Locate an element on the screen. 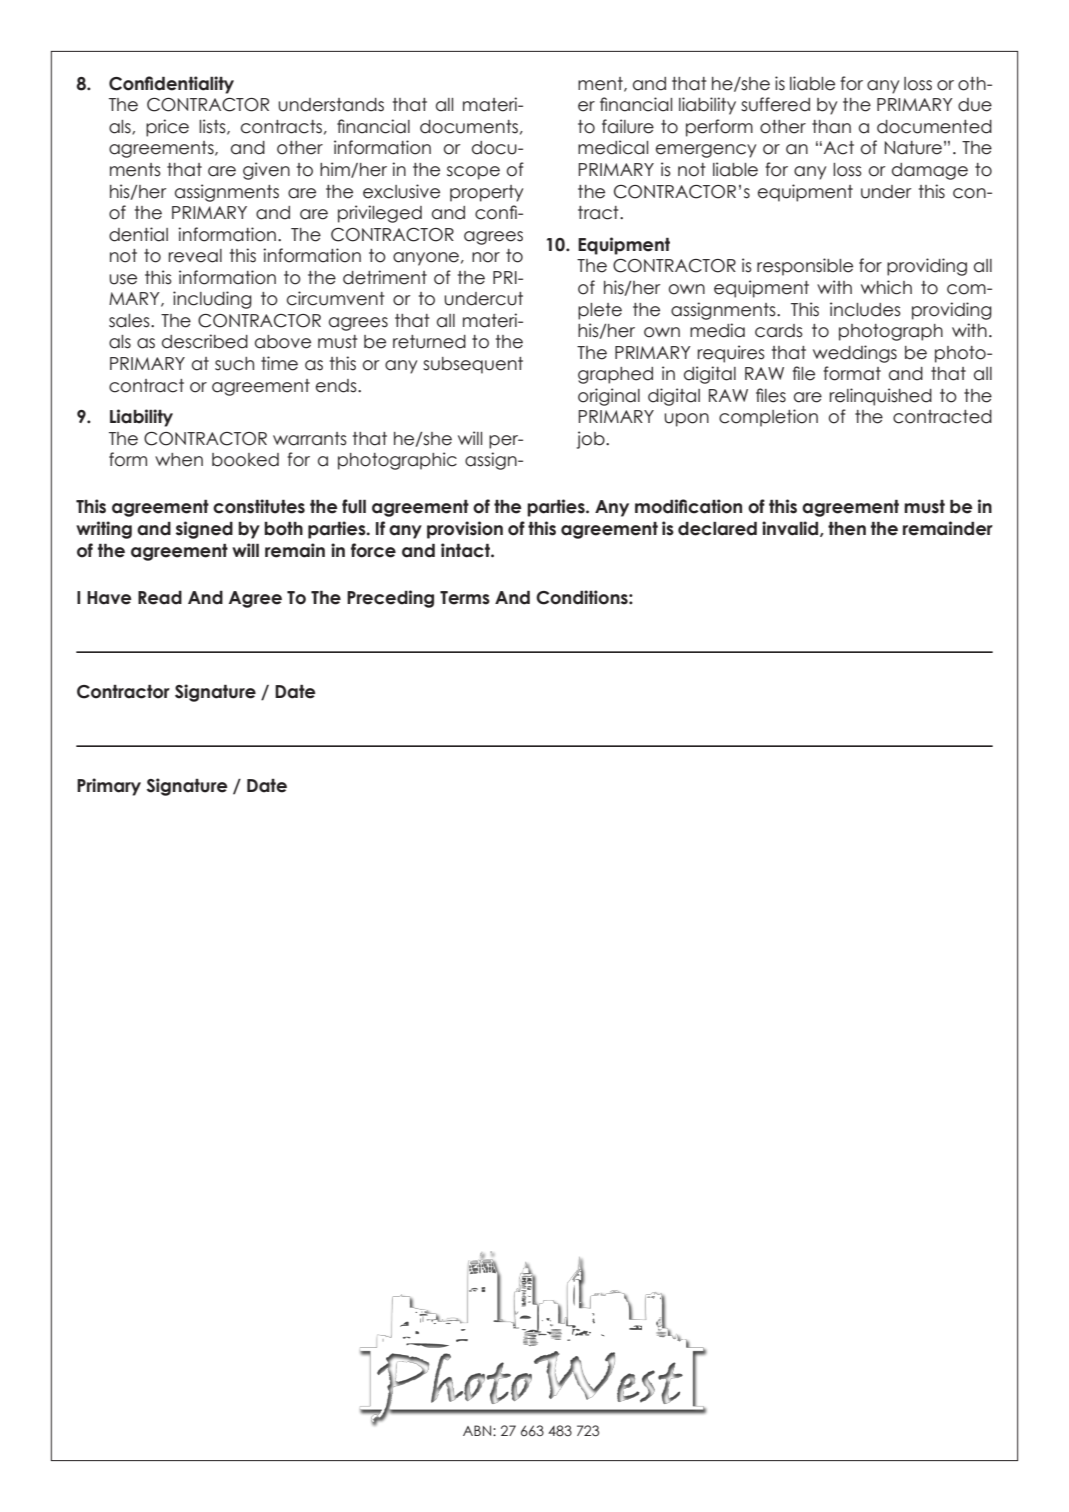  subsequent is located at coordinates (473, 365).
